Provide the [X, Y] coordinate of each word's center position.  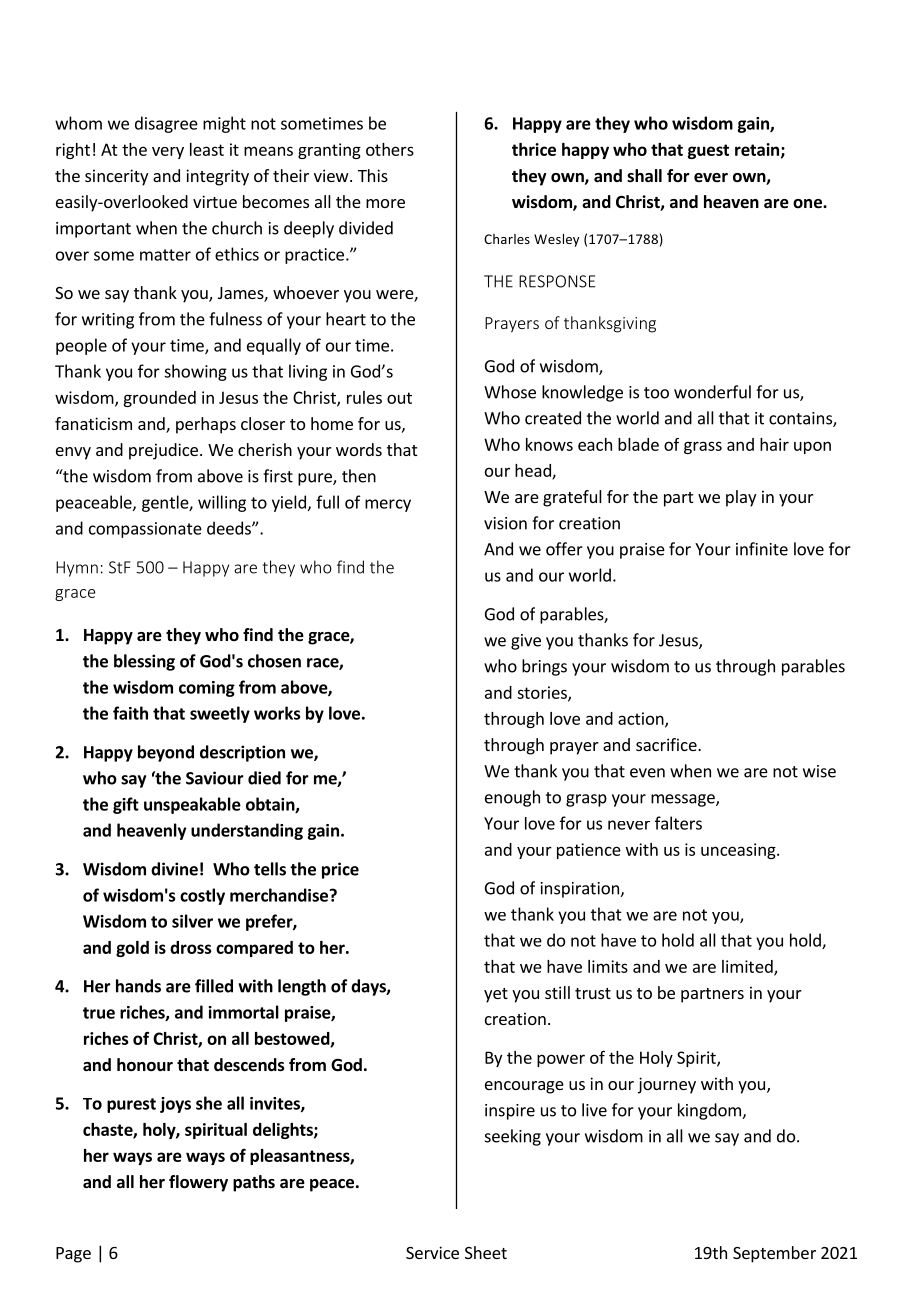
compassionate [145, 530]
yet [496, 995]
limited [748, 967]
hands [138, 986]
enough [512, 798]
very [168, 153]
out [399, 398]
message [684, 800]
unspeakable [192, 805]
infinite [762, 549]
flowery [198, 1183]
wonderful [712, 392]
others [390, 149]
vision [505, 523]
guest [708, 151]
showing [195, 372]
